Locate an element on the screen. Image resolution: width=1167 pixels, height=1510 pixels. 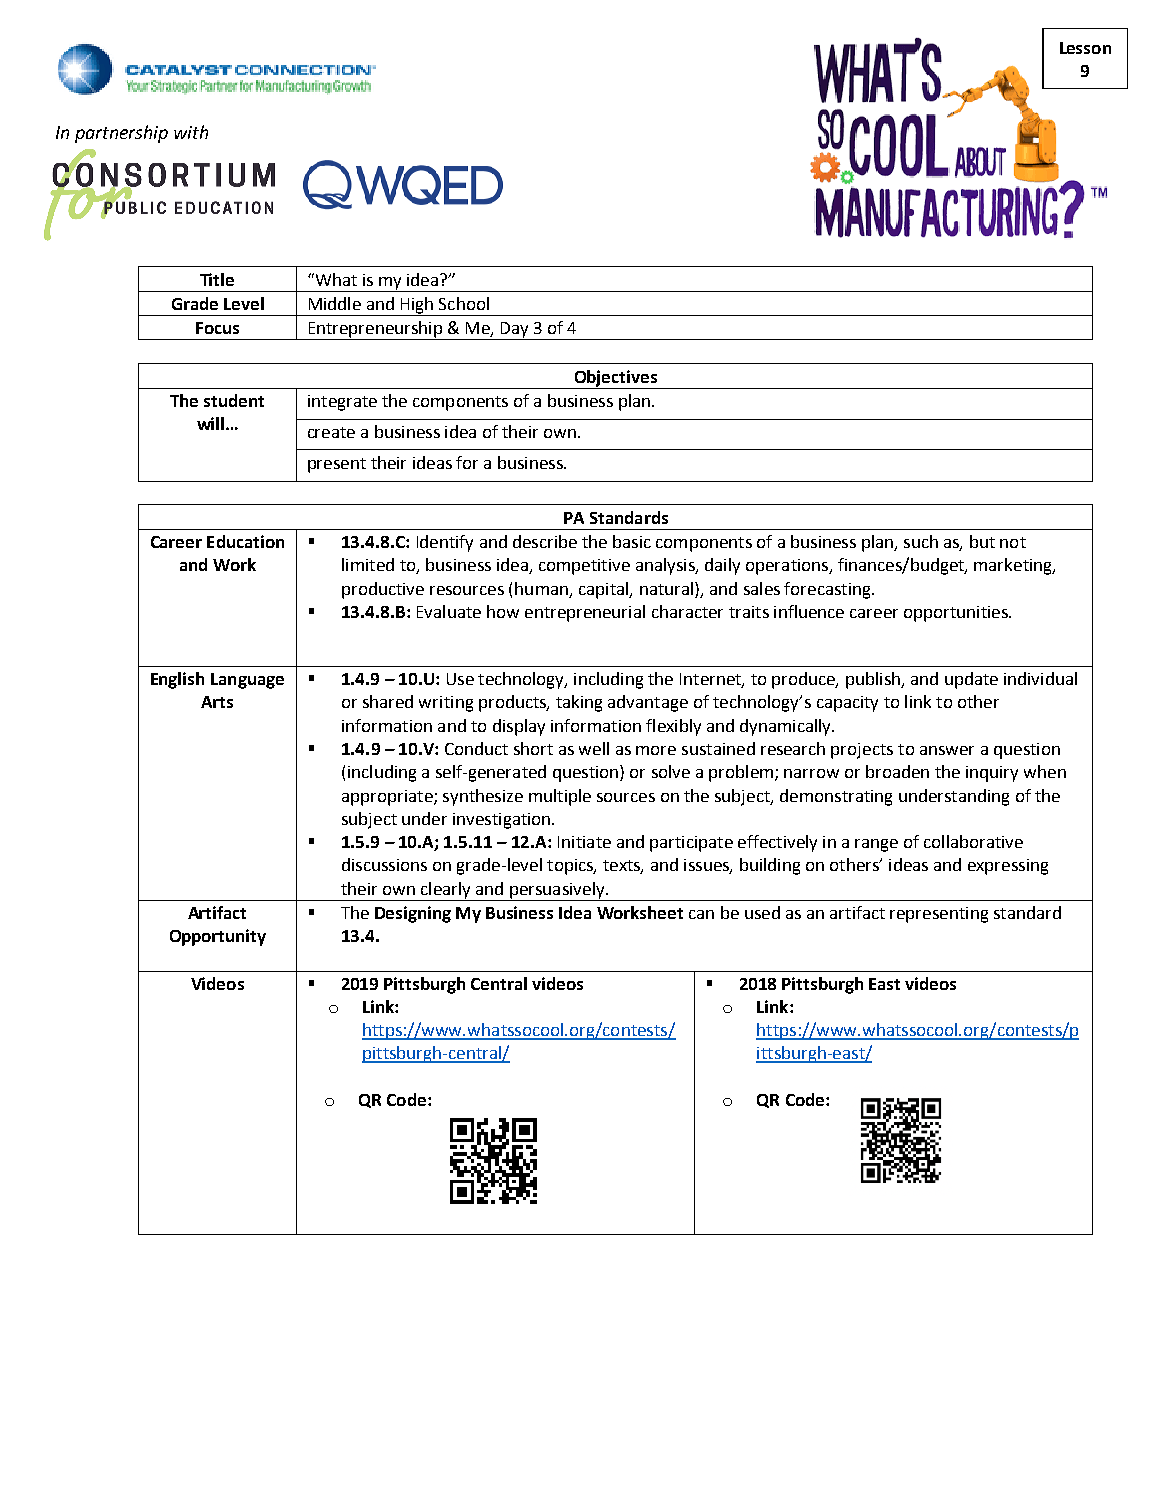
expressing is located at coordinates (1008, 867).
